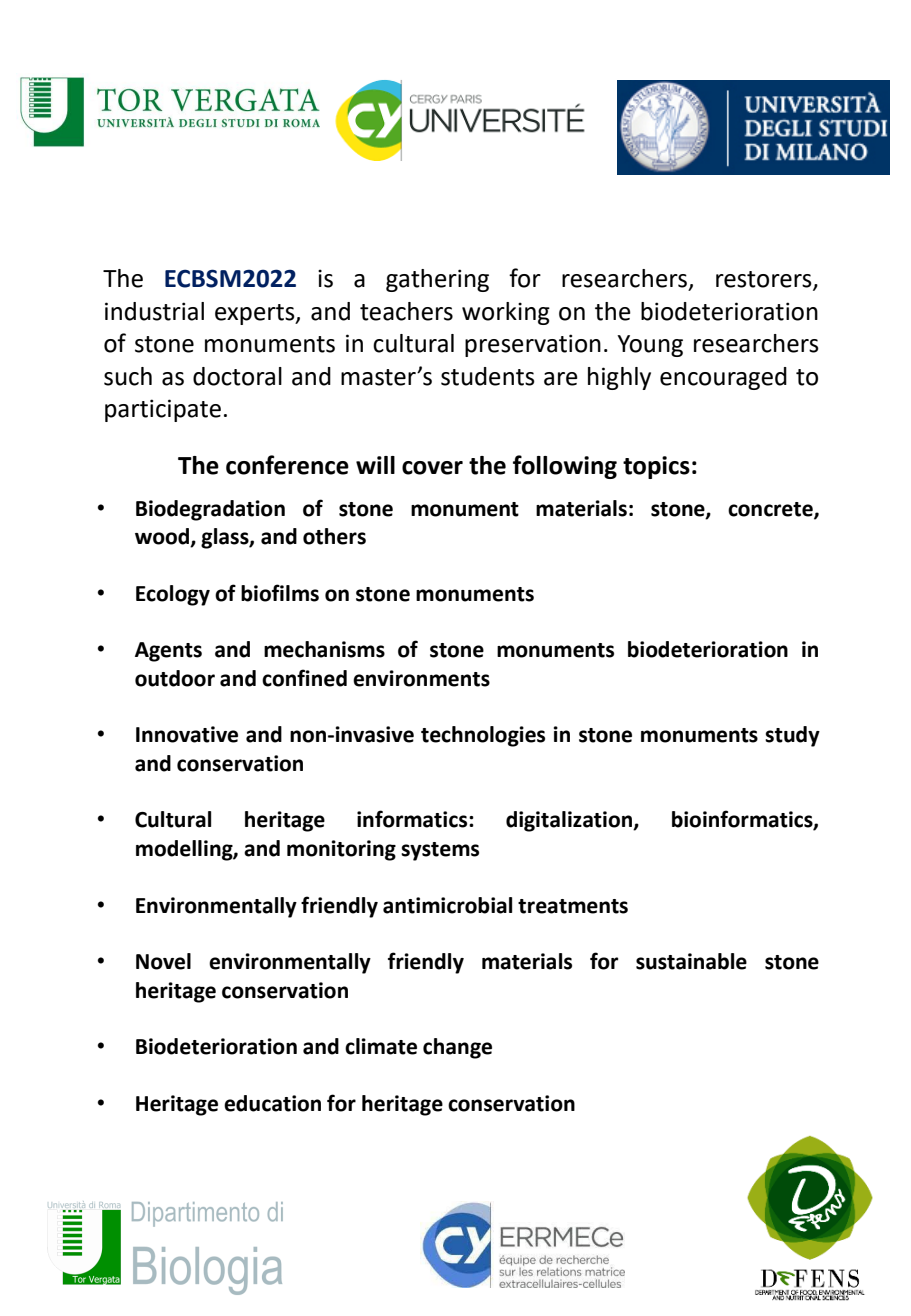 The width and height of the image is (911, 1316). What do you see at coordinates (765, 280) in the image?
I see `restorers` at bounding box center [765, 280].
